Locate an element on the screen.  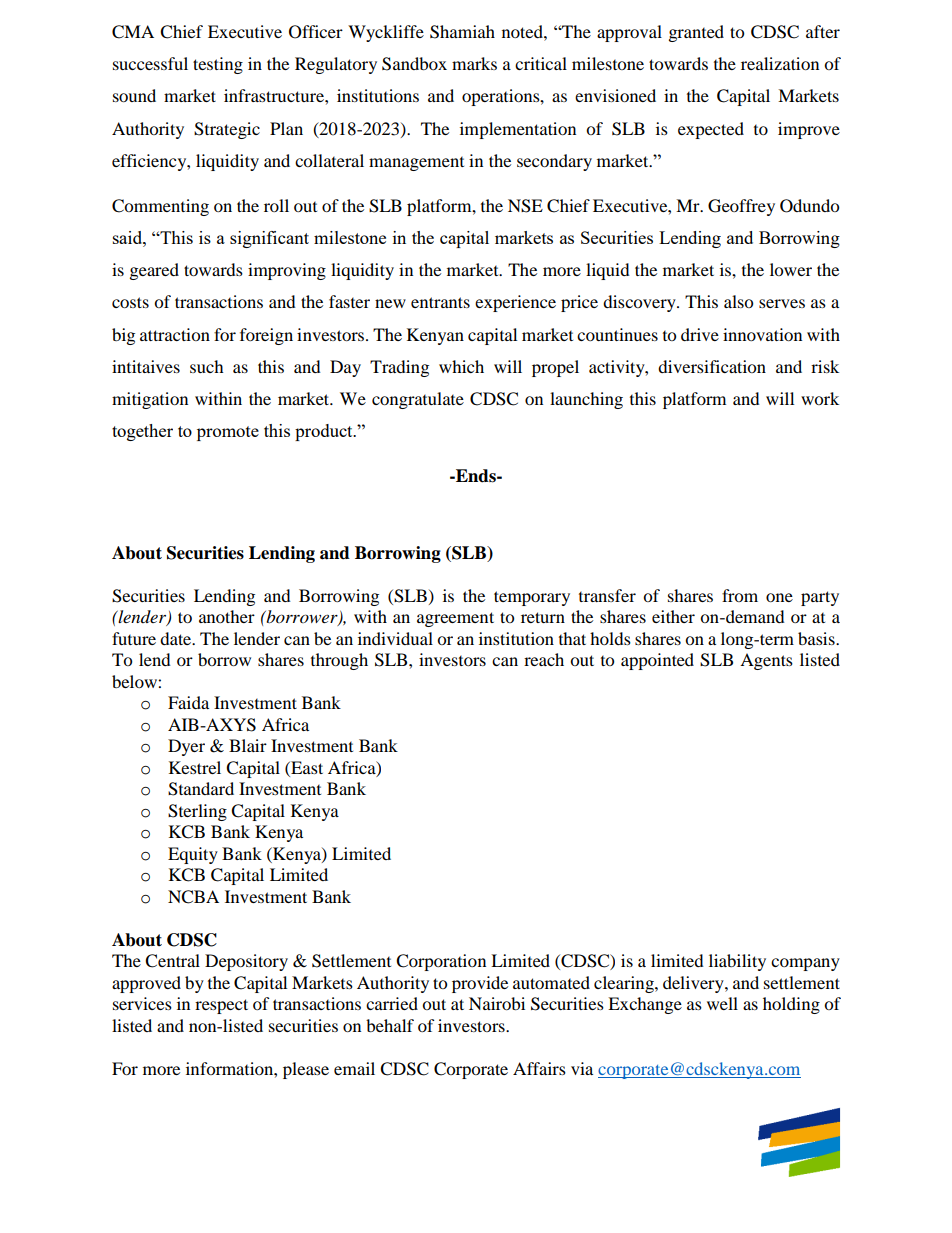
Nairobi is located at coordinates (497, 1003).
